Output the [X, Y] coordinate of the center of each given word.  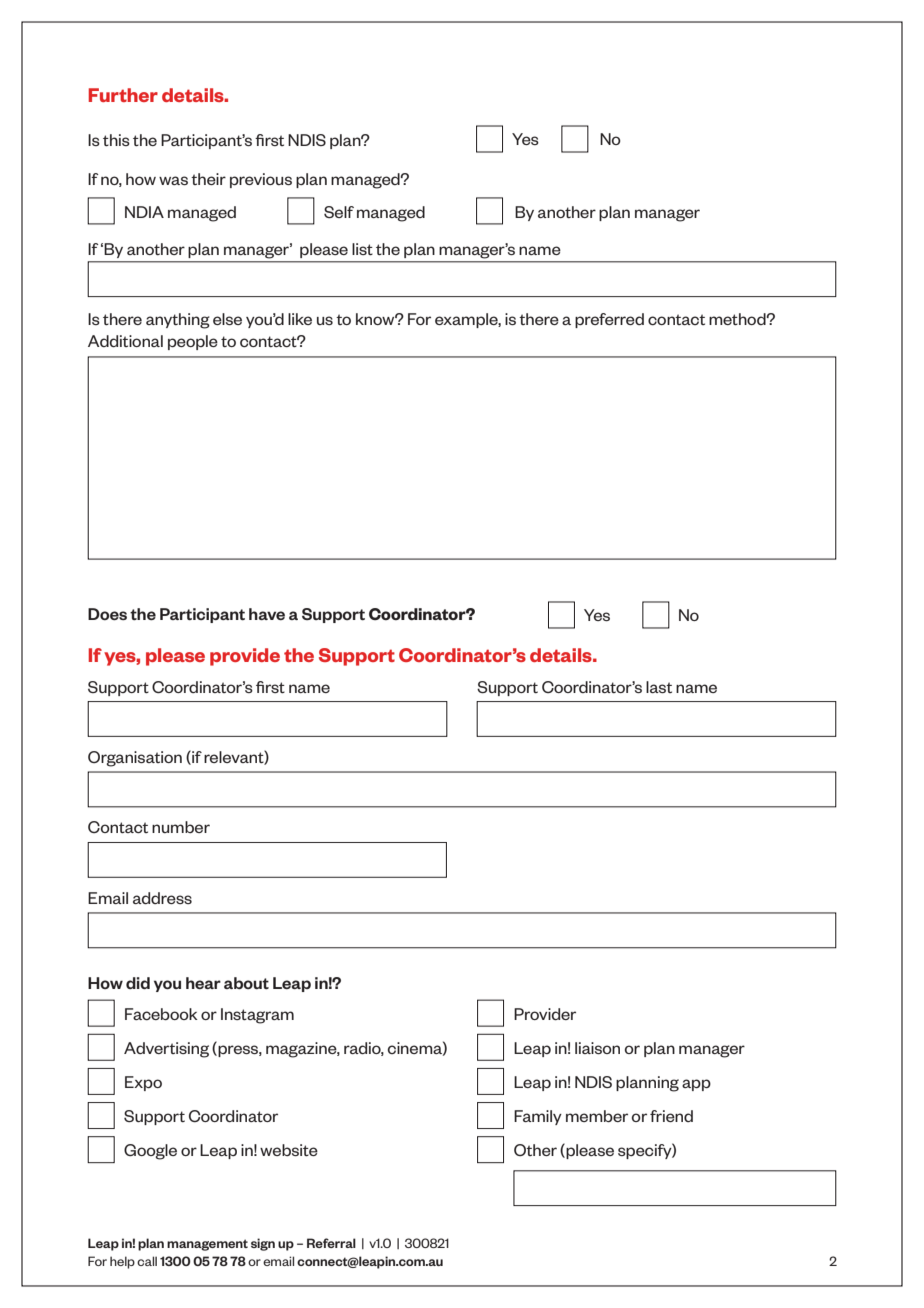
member [597, 1116]
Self [339, 212]
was [173, 180]
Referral [331, 1243]
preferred [609, 320]
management [207, 1245]
